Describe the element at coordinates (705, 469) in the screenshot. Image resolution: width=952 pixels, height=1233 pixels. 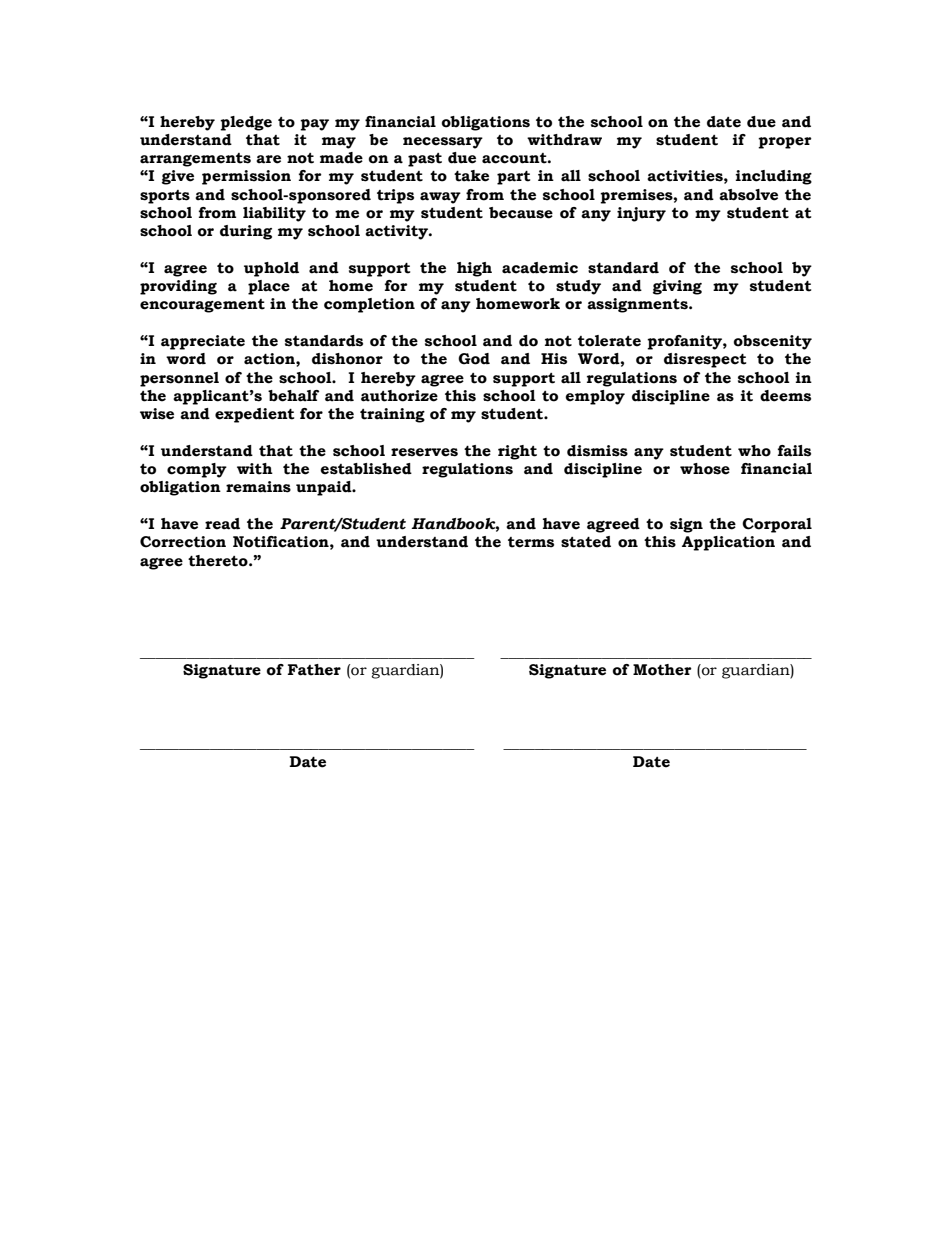
I see `whose` at that location.
